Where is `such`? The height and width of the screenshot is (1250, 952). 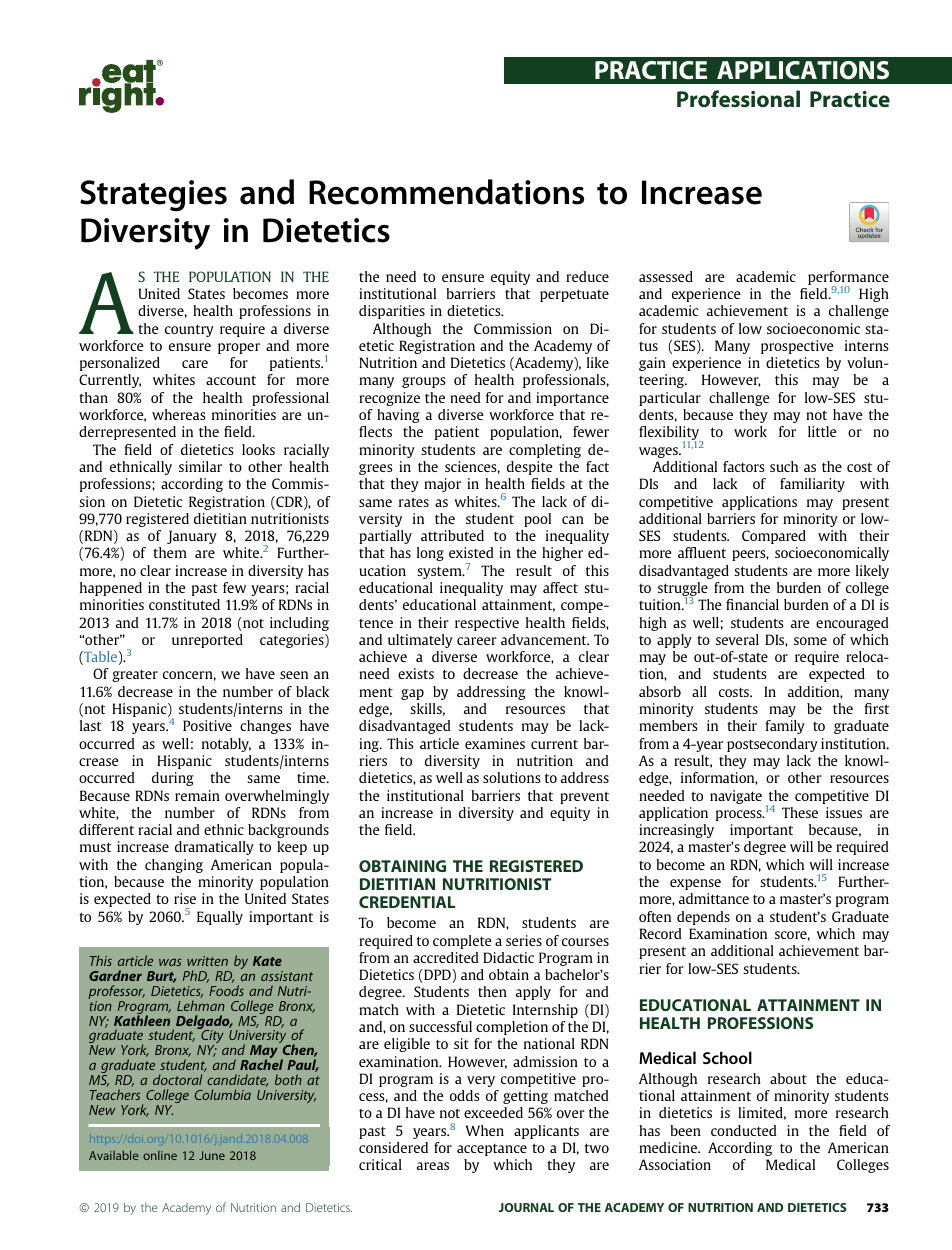 such is located at coordinates (784, 466).
